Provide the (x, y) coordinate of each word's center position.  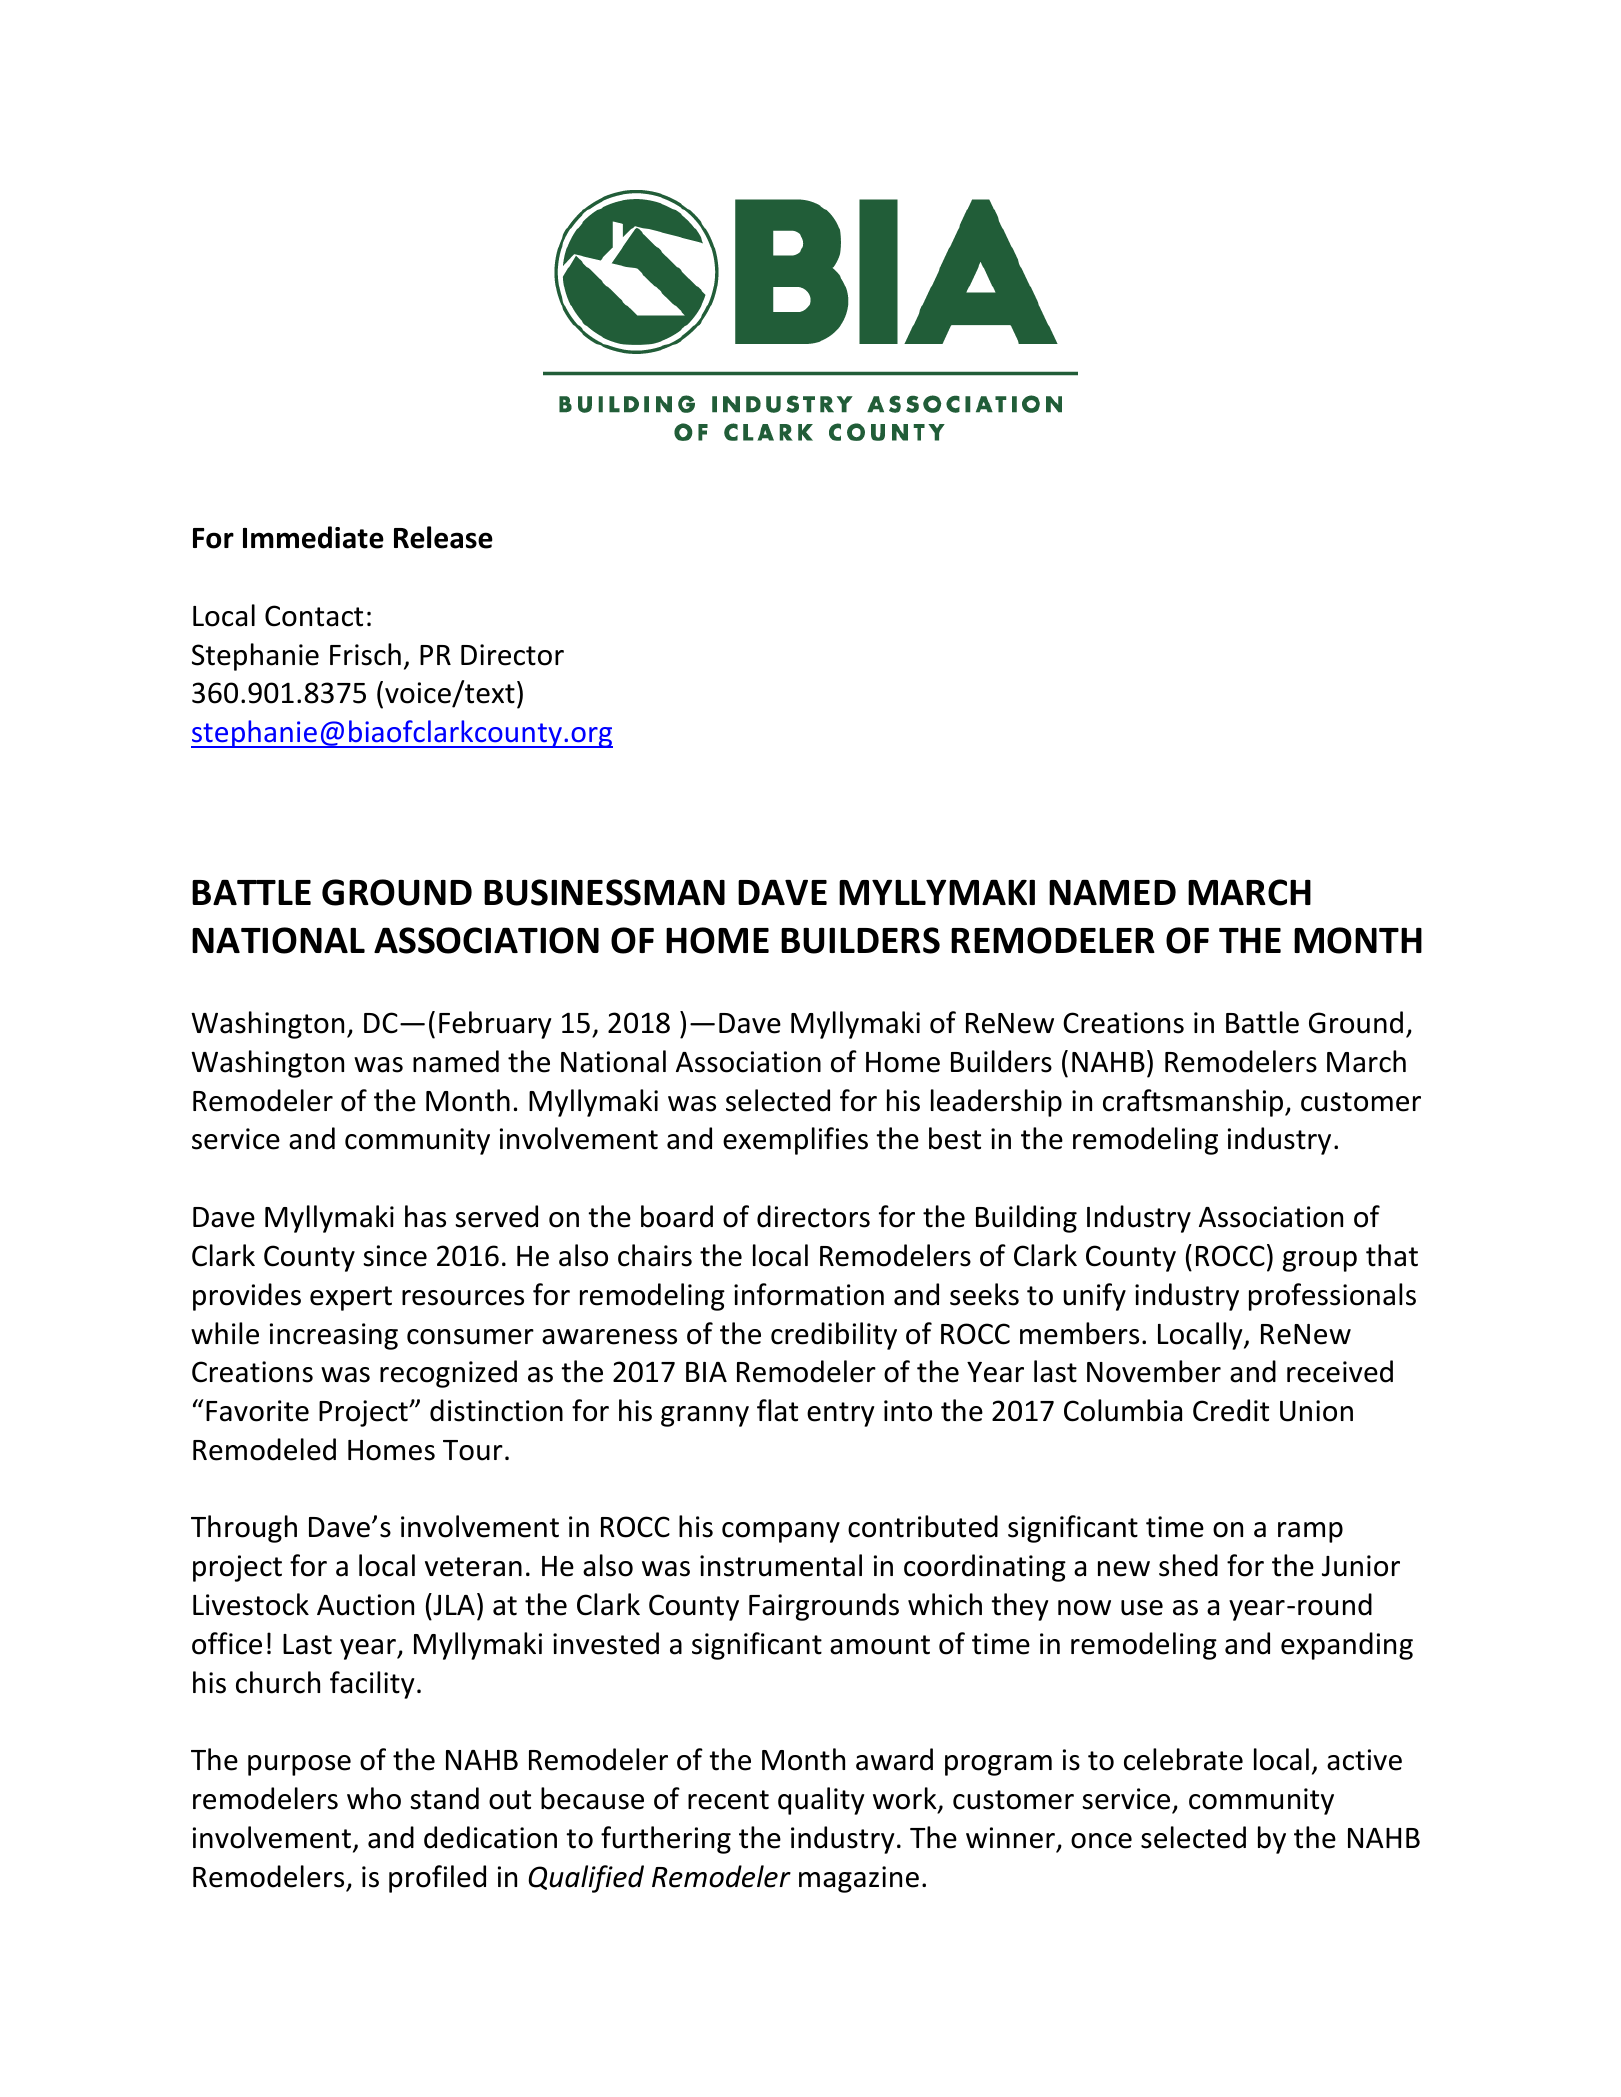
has (425, 1216)
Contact (314, 616)
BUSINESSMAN (604, 892)
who (374, 1798)
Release (443, 537)
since (395, 1256)
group (1320, 1261)
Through (244, 1529)
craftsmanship (1193, 1103)
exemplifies (795, 1141)
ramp (1310, 1532)
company (781, 1532)
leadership (996, 1103)
